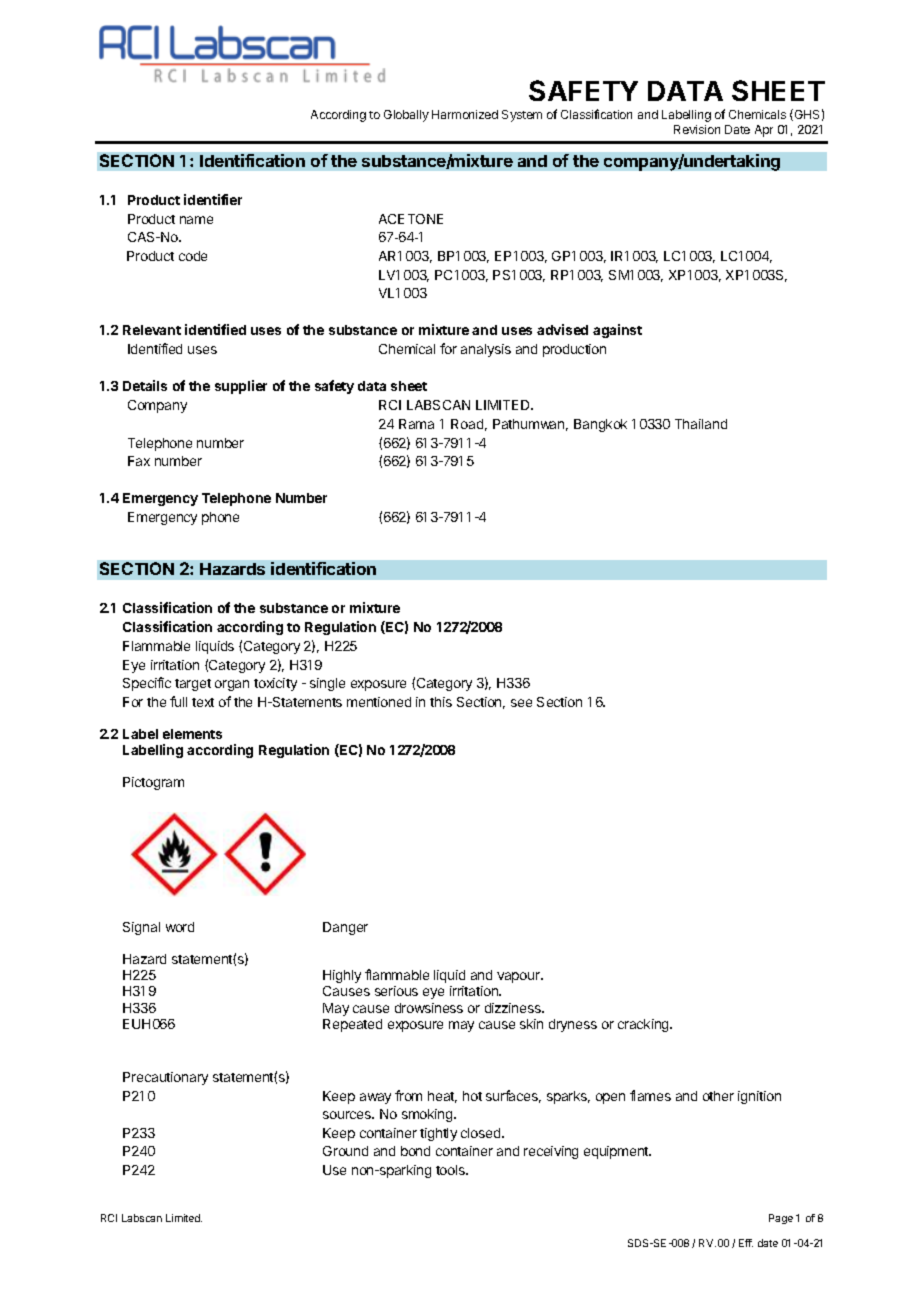 This image has width=924, height=1308. Describe the element at coordinates (241, 387) in the image. I see `supplier` at that location.
